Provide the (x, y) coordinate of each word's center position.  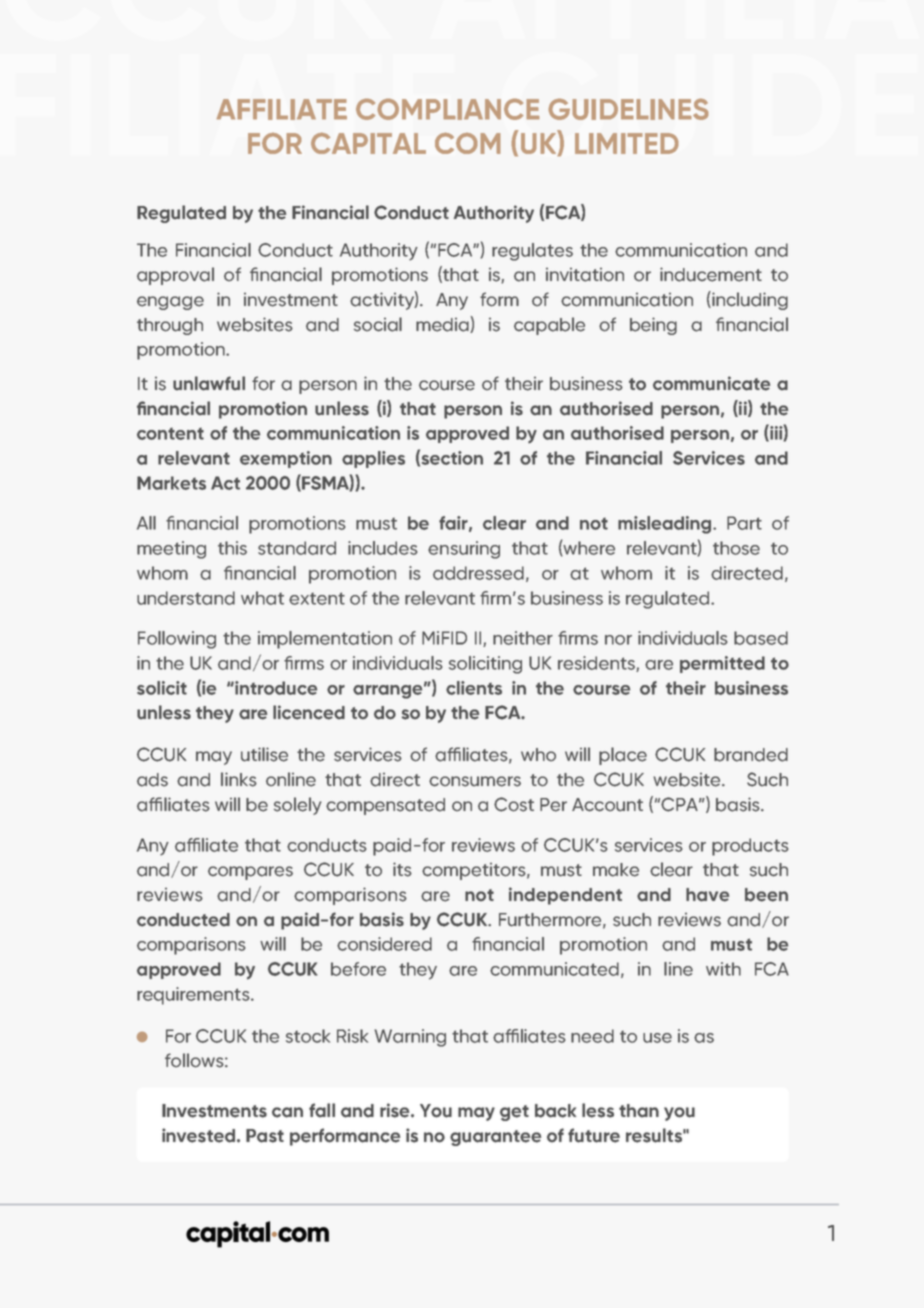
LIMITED (626, 143)
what (262, 598)
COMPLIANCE (448, 109)
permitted (722, 664)
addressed (478, 573)
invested (198, 1135)
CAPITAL (368, 143)
